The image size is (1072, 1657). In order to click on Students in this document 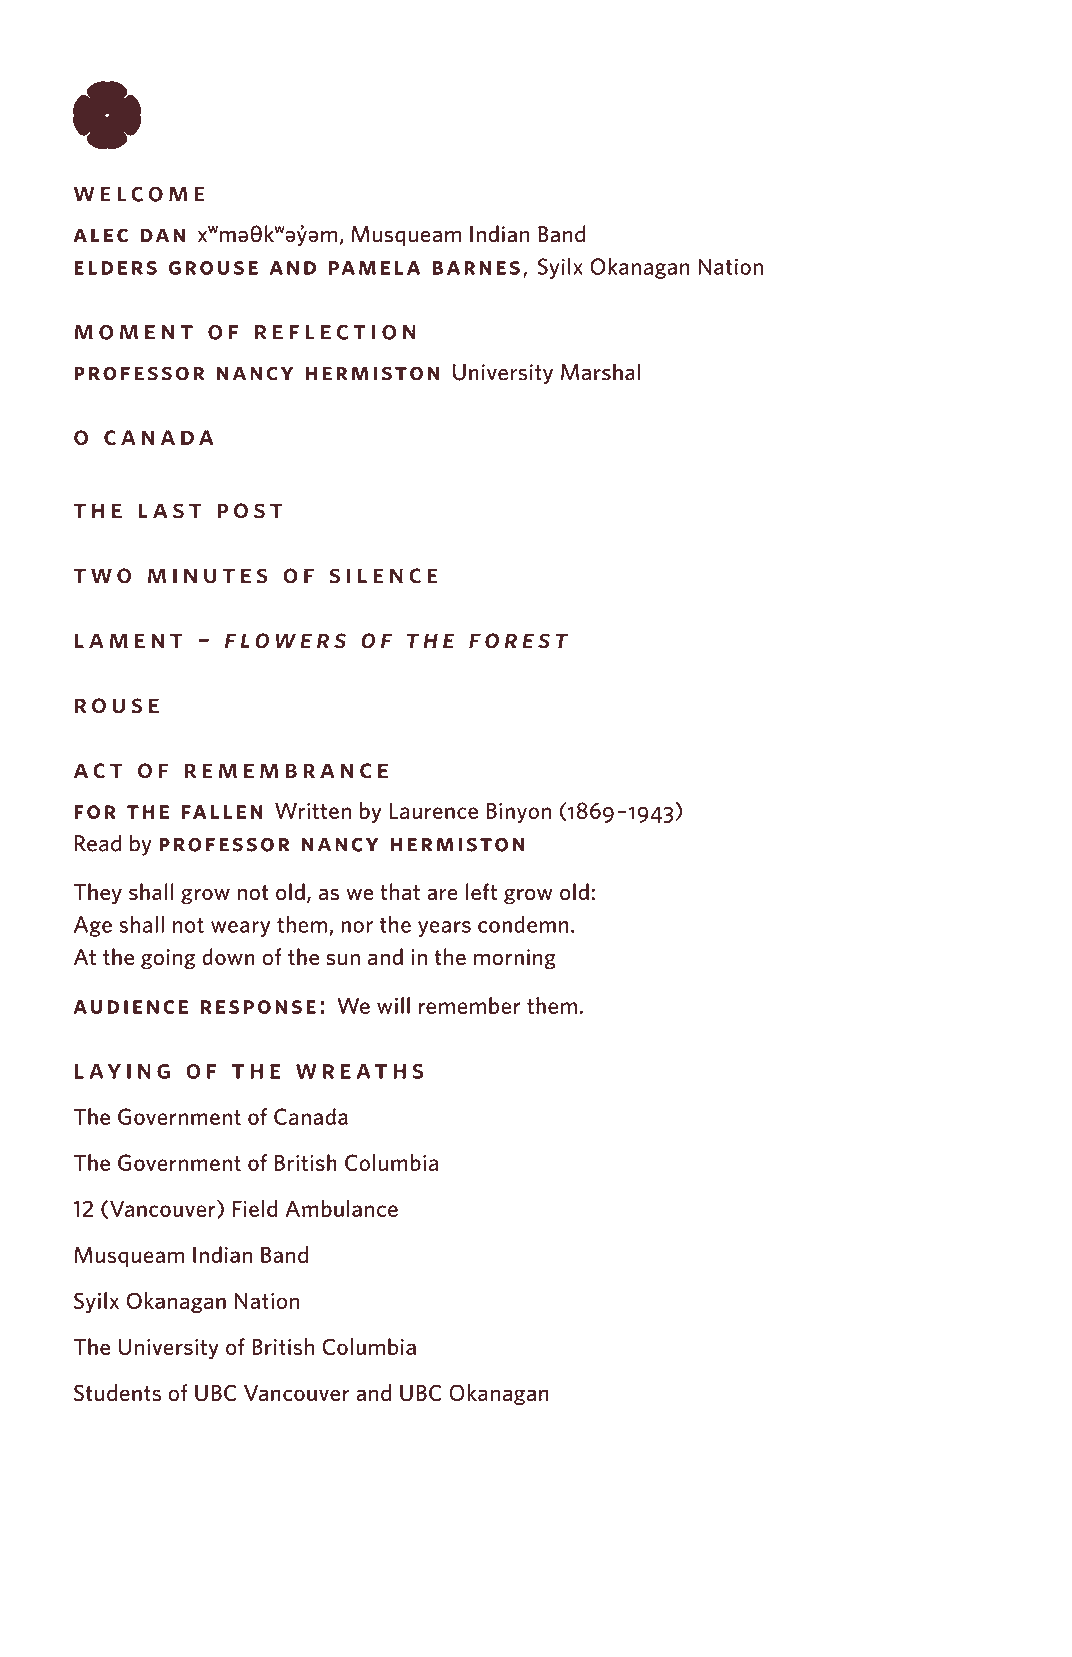, I will do `click(117, 1392)`.
